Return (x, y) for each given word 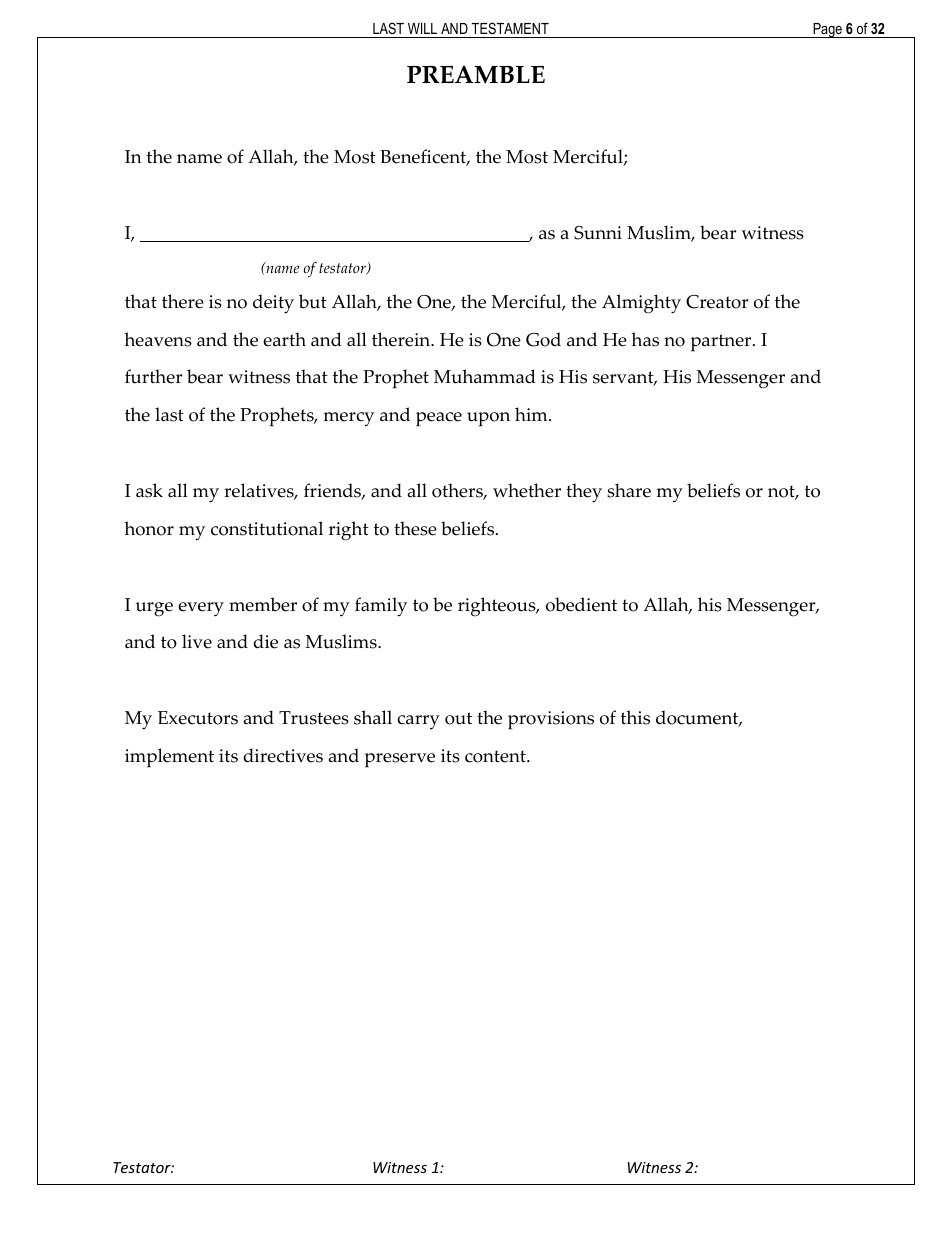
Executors (198, 718)
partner (722, 343)
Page (827, 30)
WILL (422, 28)
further (153, 376)
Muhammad (485, 376)
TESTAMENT (510, 28)
